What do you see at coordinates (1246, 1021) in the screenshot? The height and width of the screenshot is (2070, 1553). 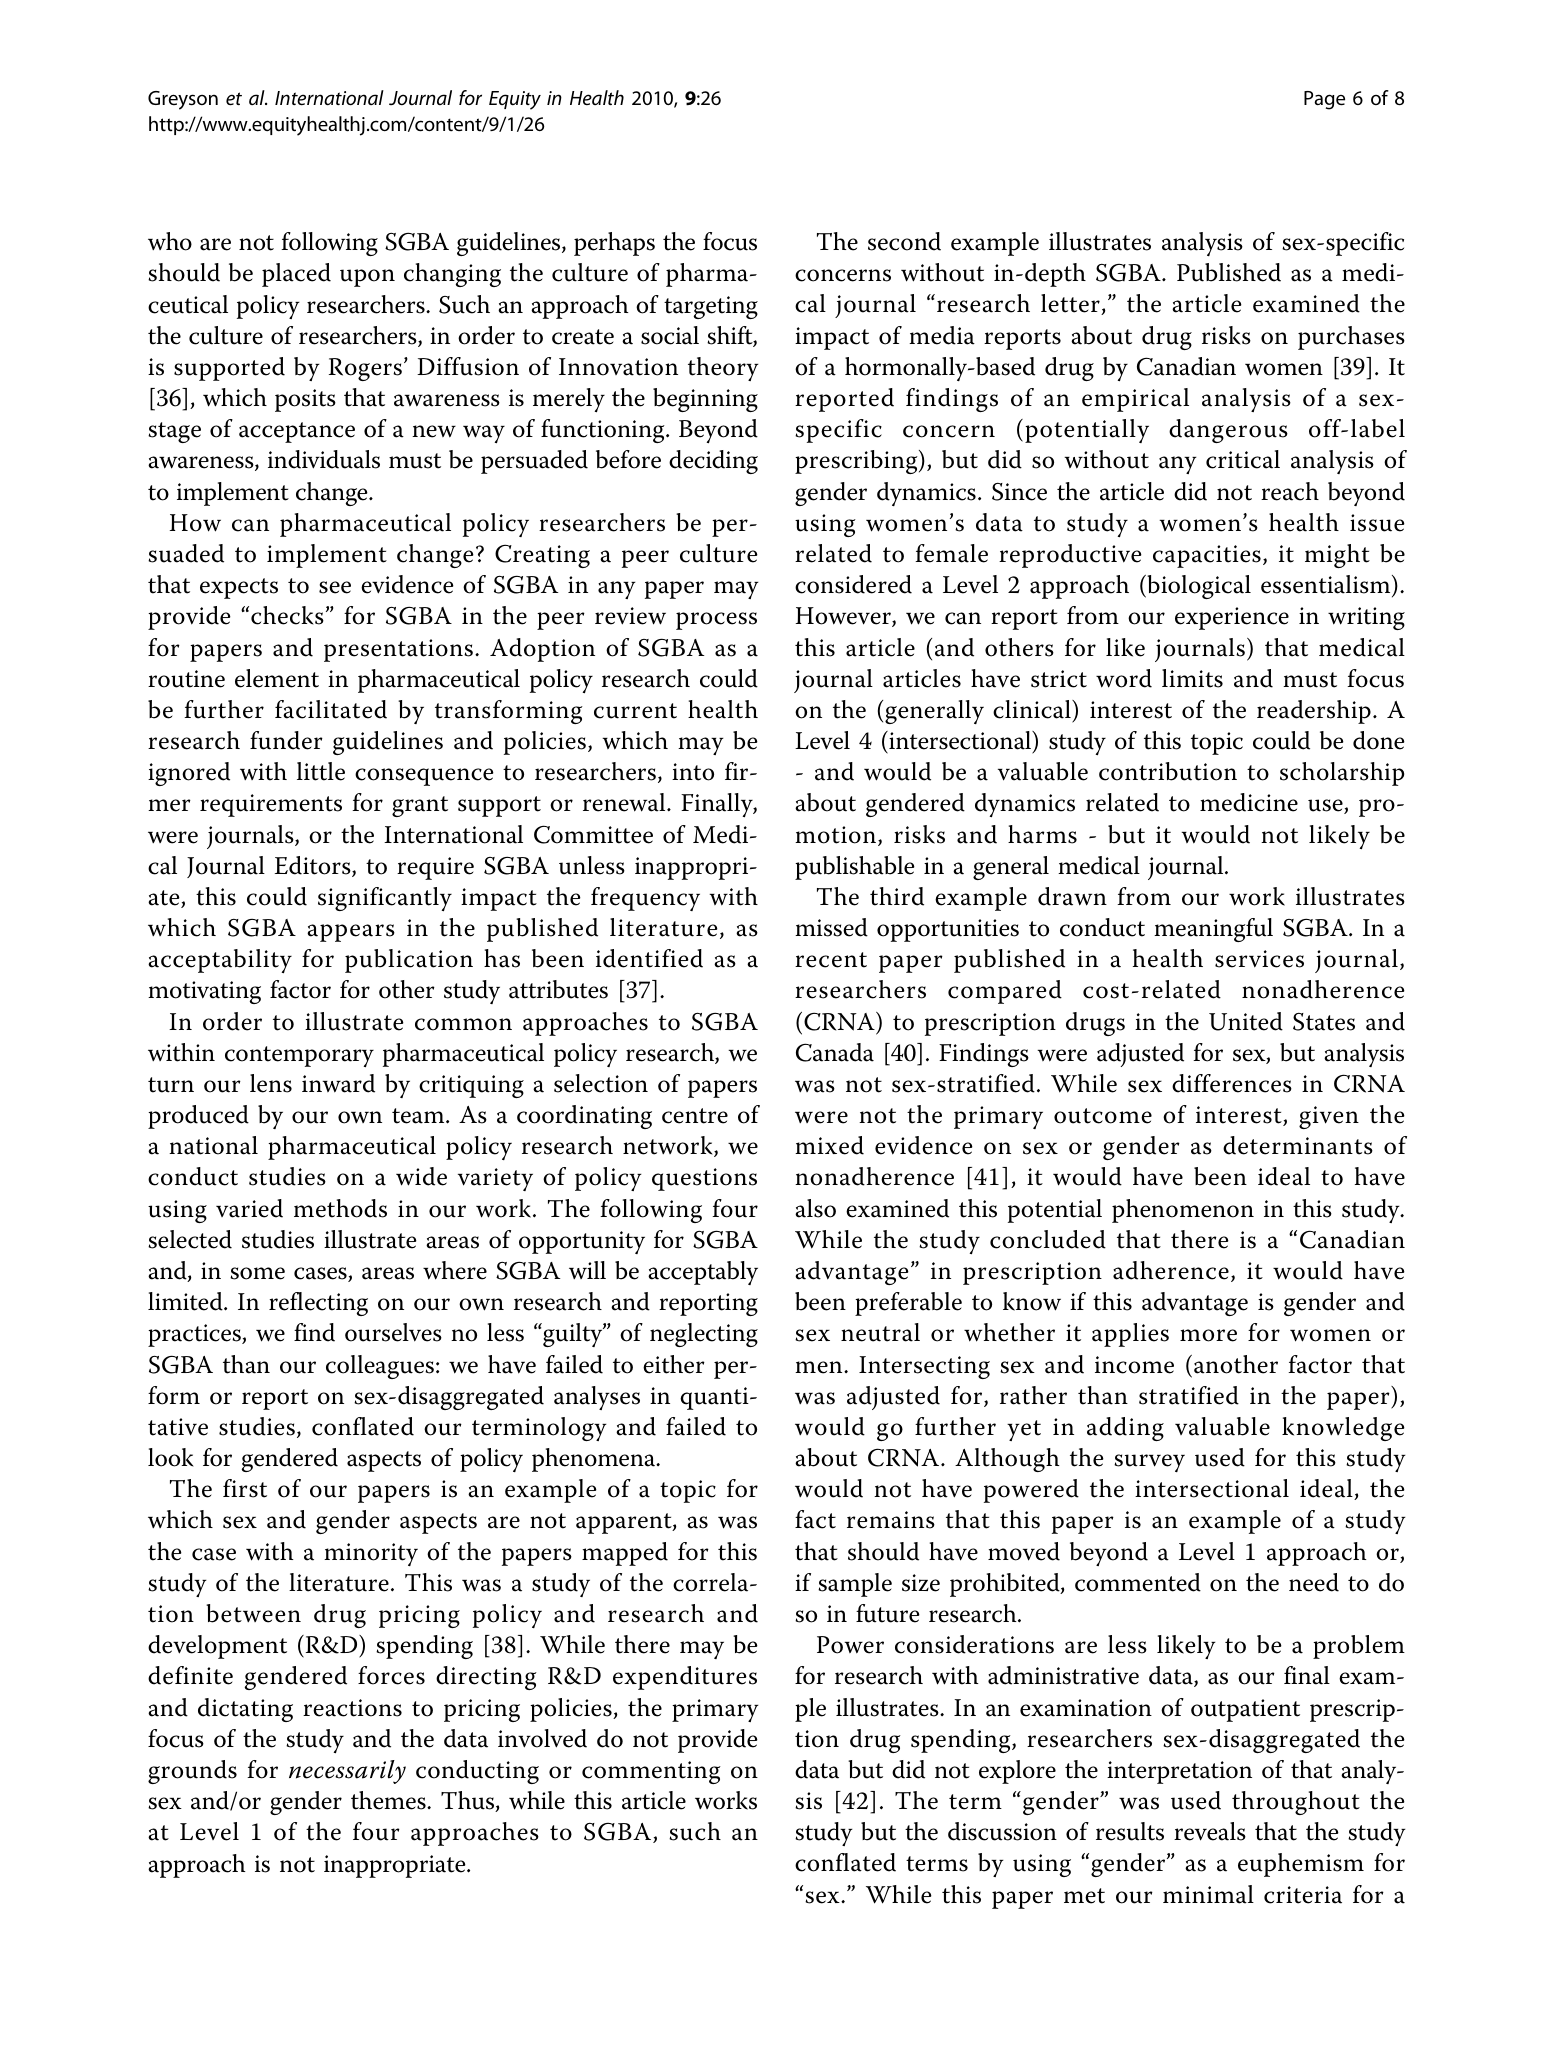 I see `United` at bounding box center [1246, 1021].
